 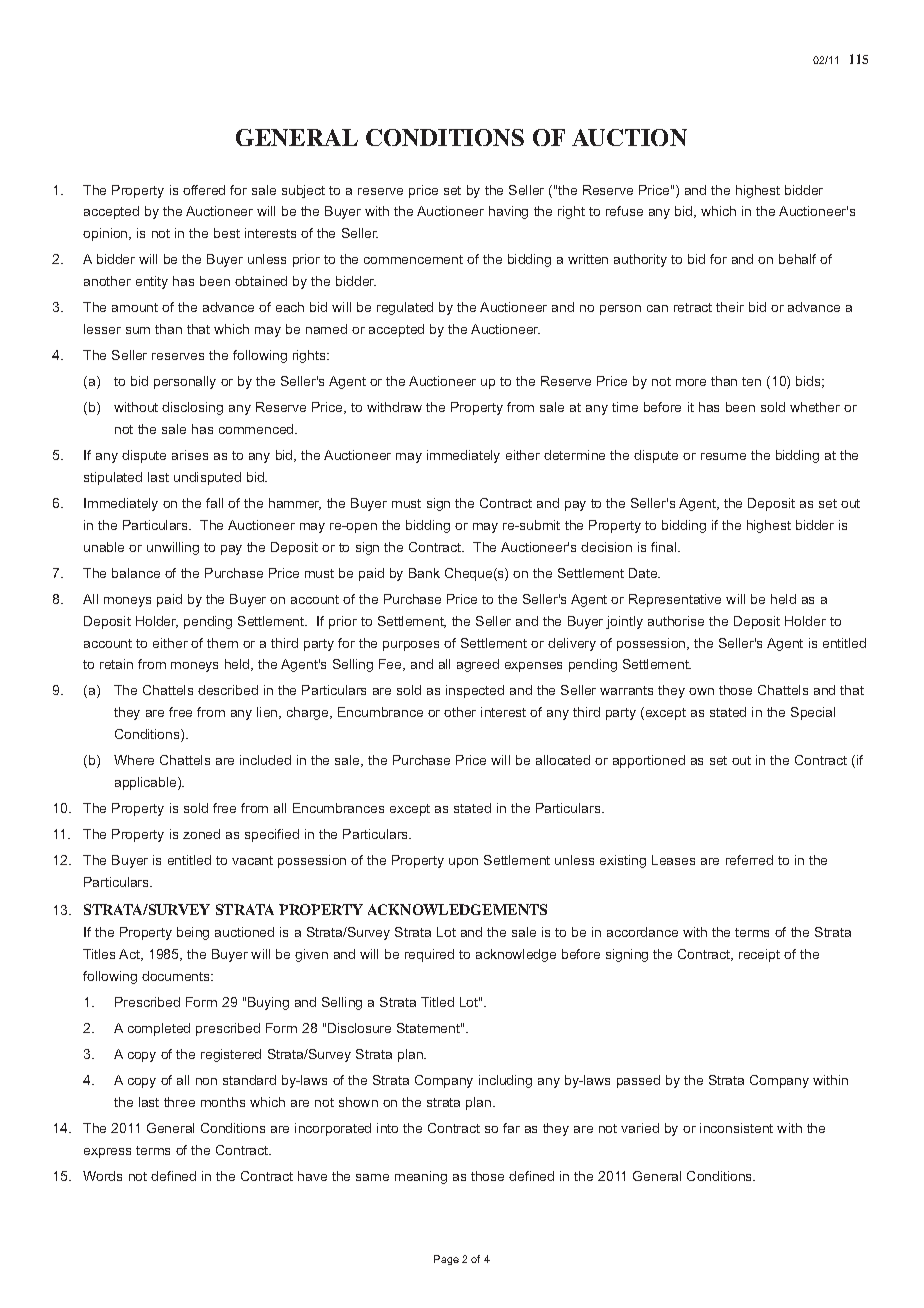 What do you see at coordinates (177, 976) in the screenshot?
I see `documents` at bounding box center [177, 976].
